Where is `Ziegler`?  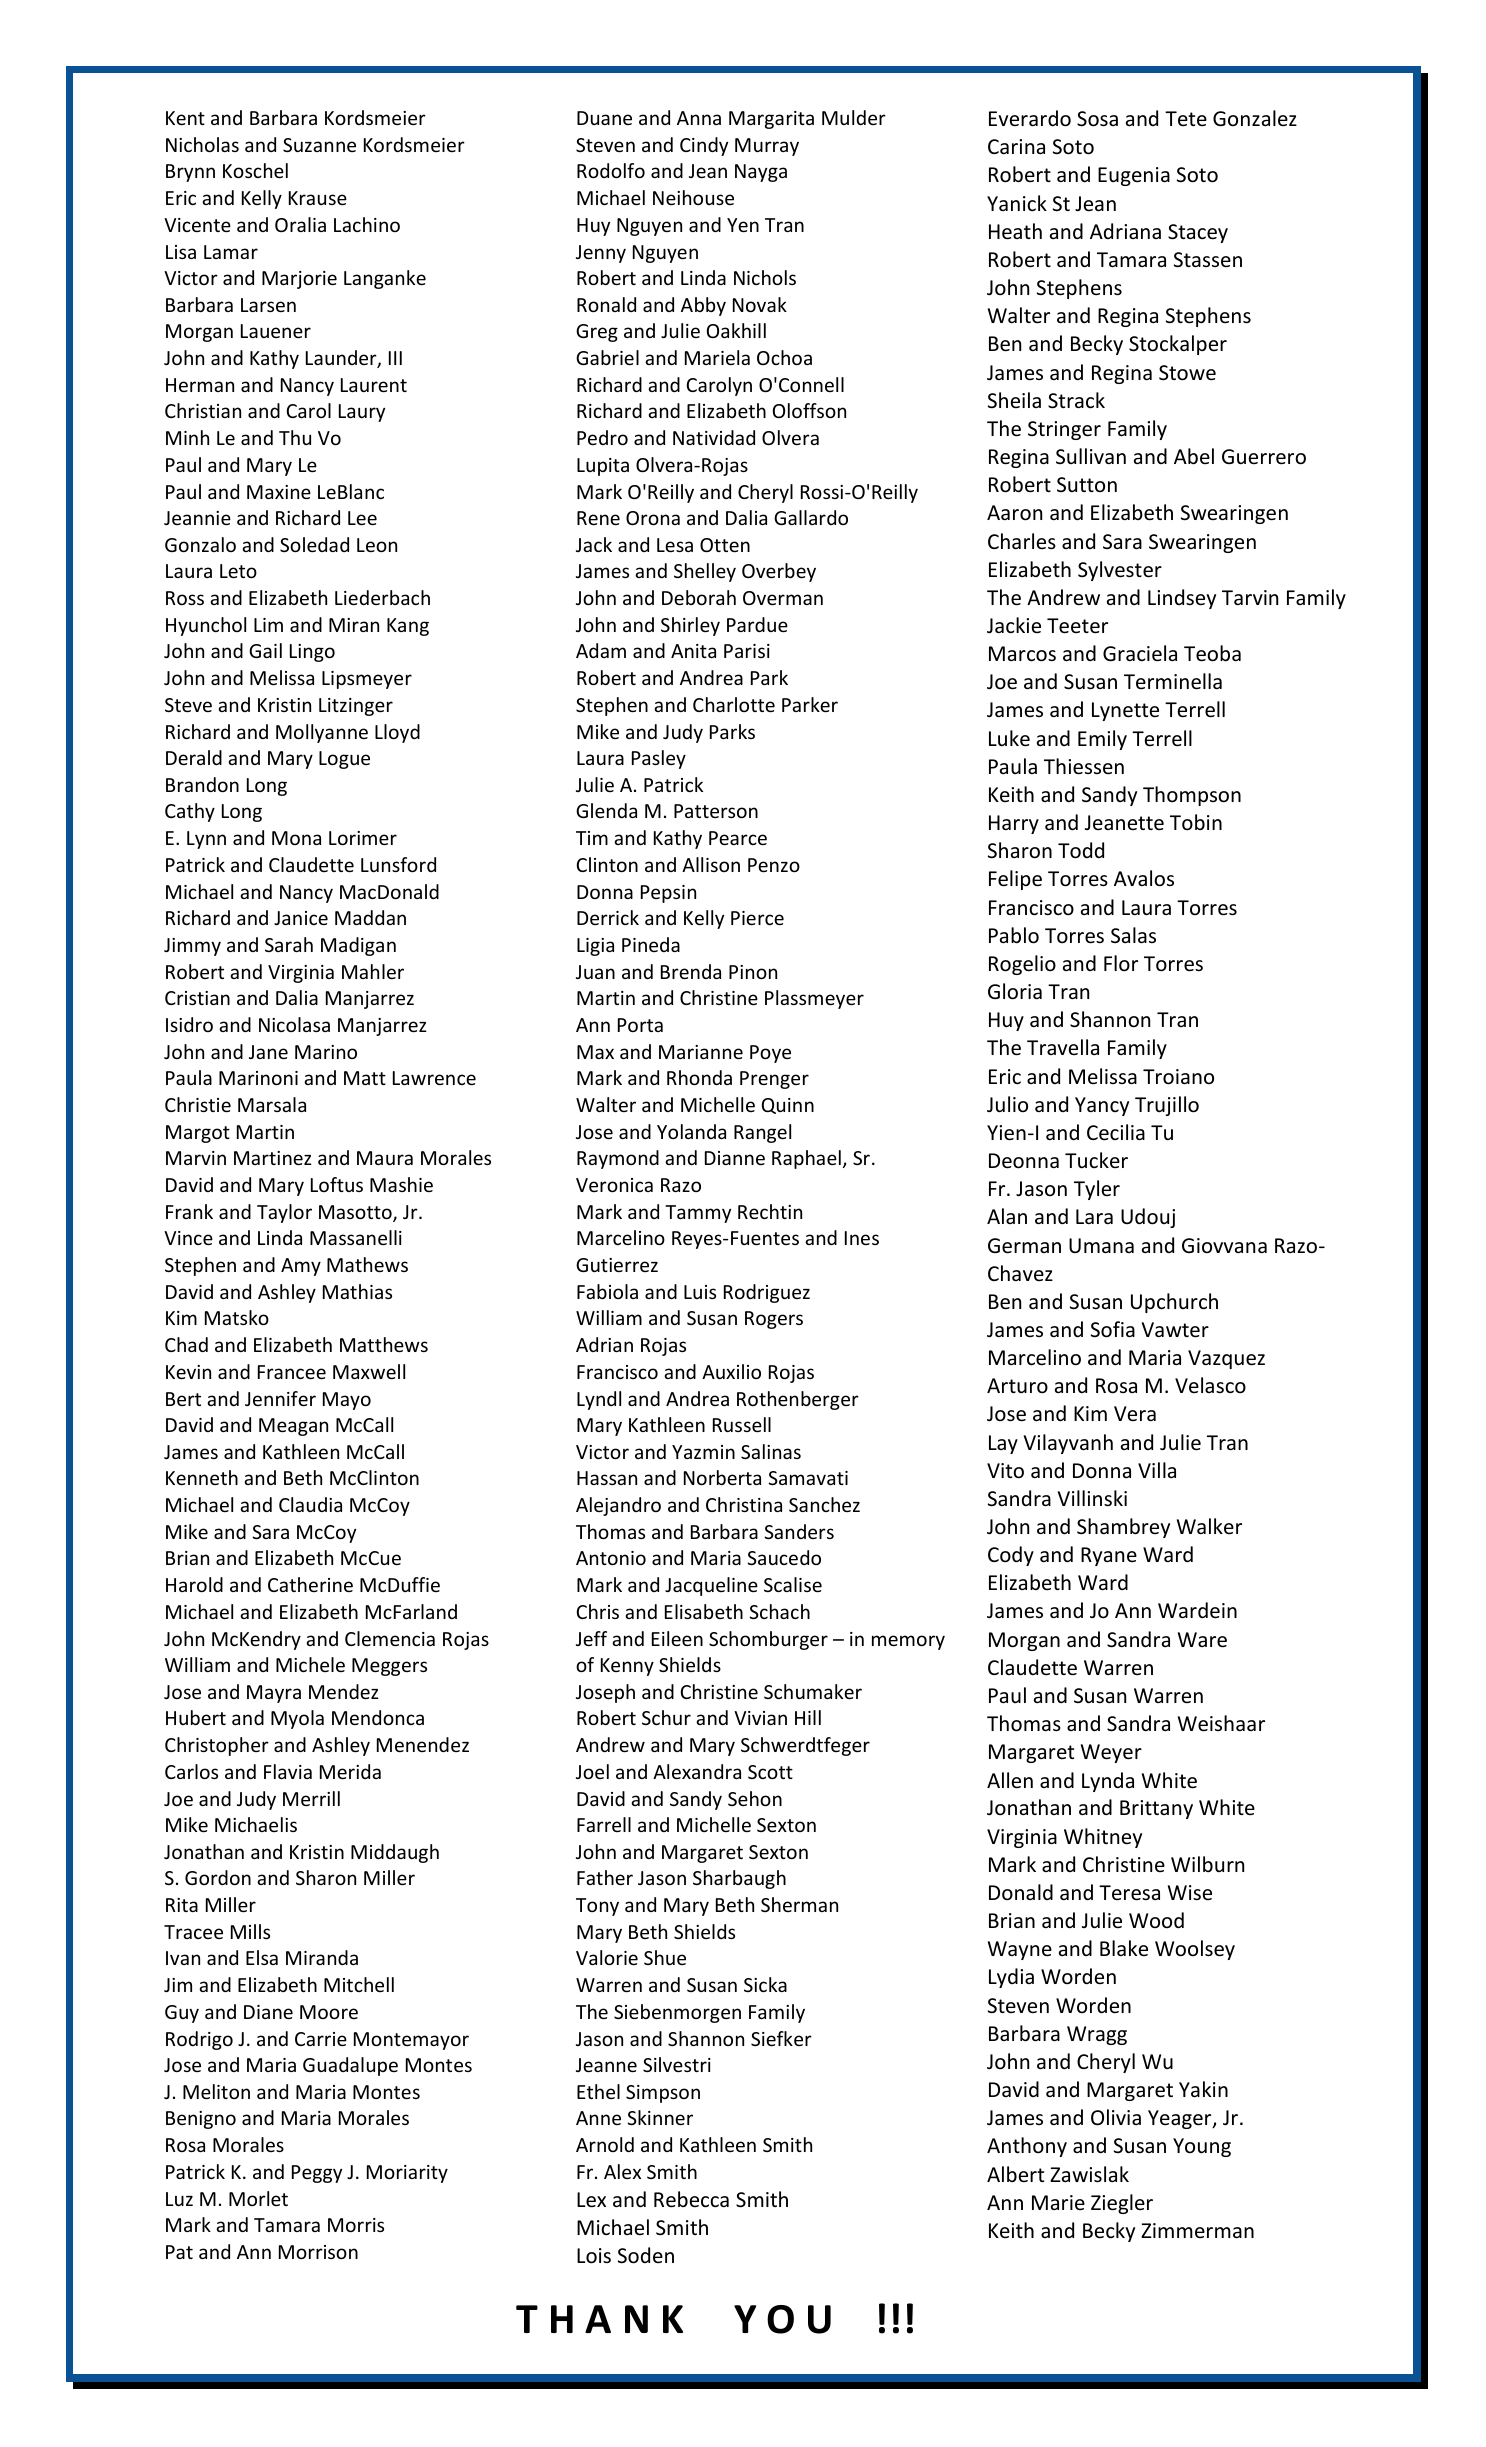
Ziegler is located at coordinates (1122, 2204).
